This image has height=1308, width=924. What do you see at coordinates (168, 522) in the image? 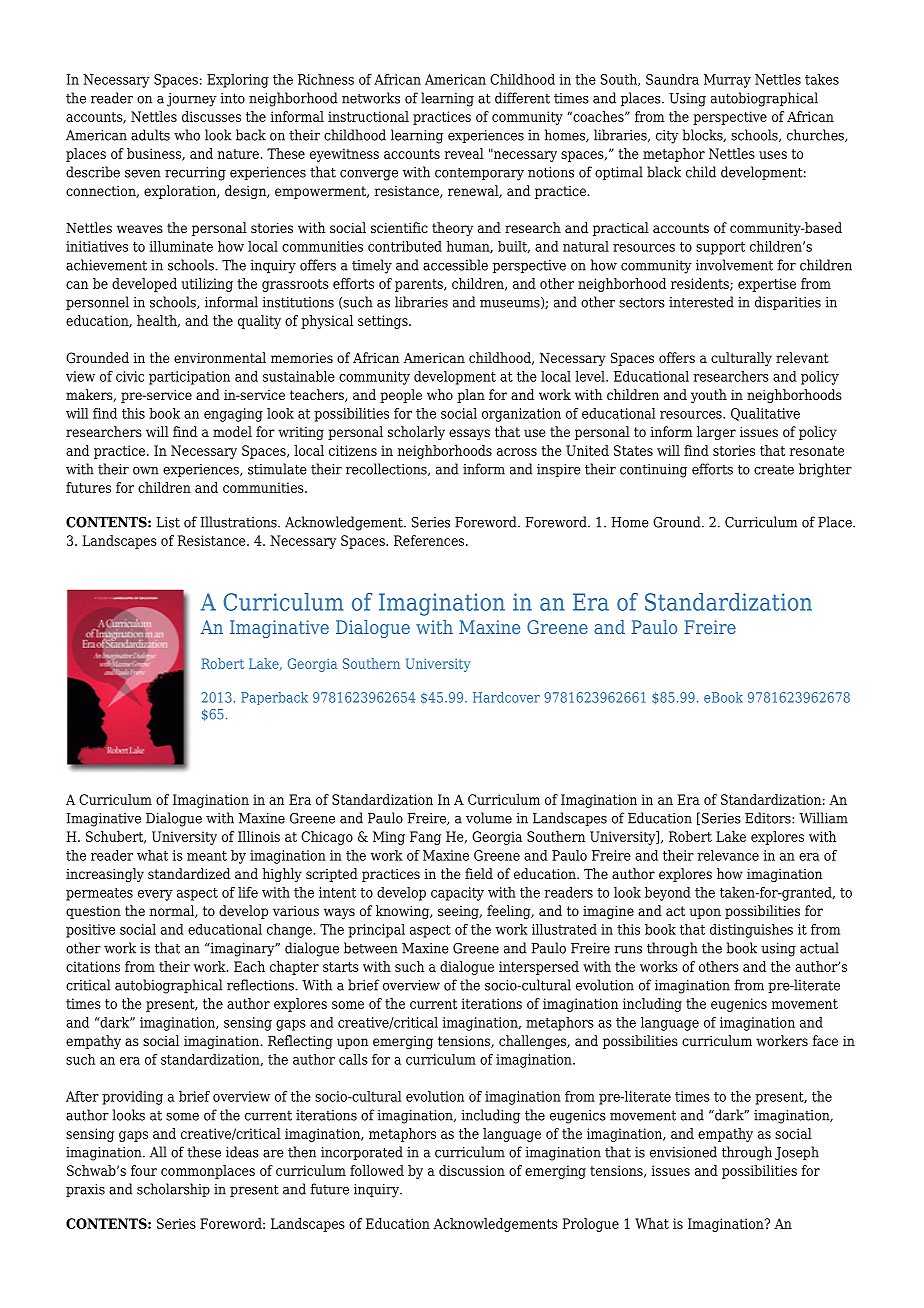
I see `List` at bounding box center [168, 522].
